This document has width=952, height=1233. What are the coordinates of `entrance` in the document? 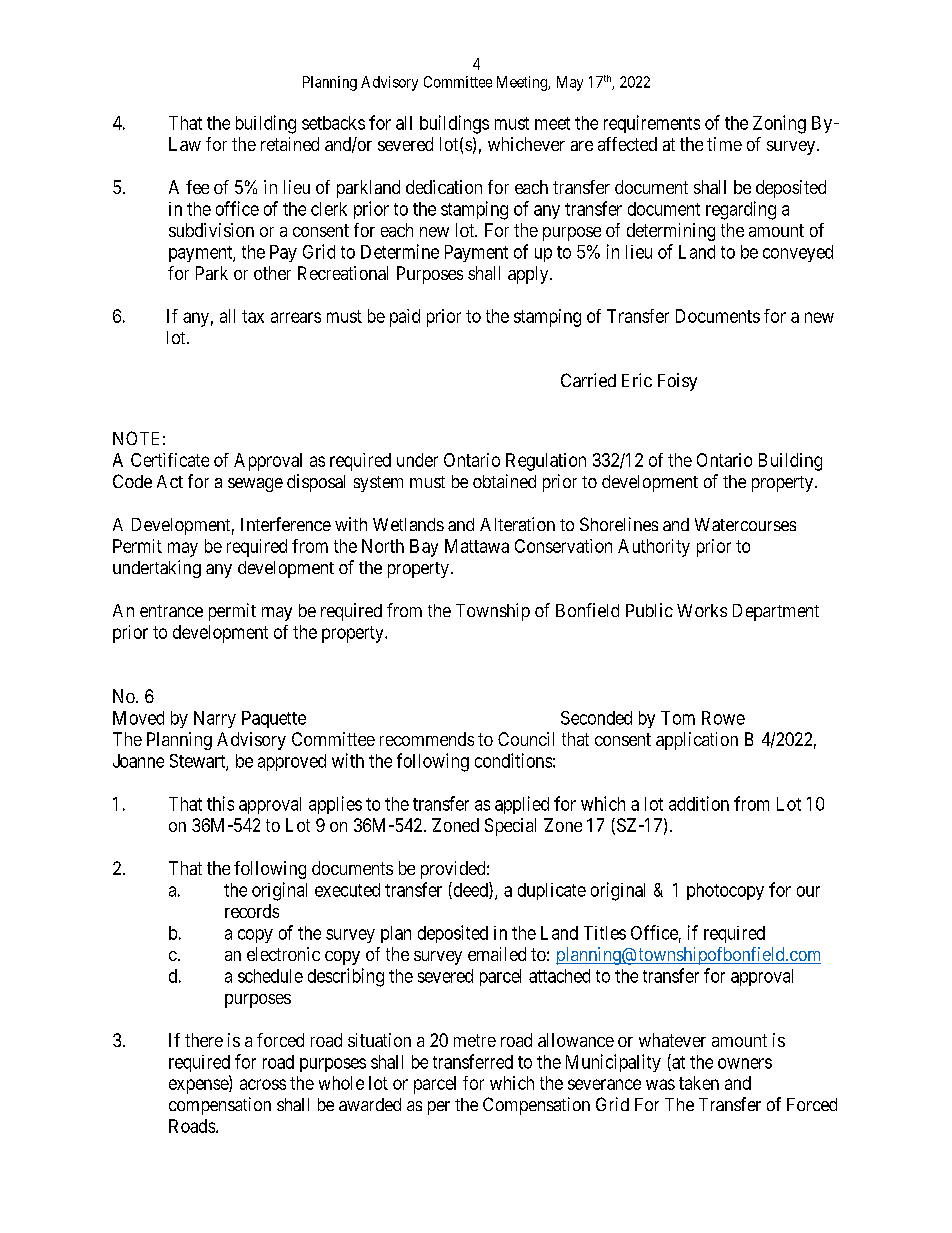 It's located at (171, 611).
